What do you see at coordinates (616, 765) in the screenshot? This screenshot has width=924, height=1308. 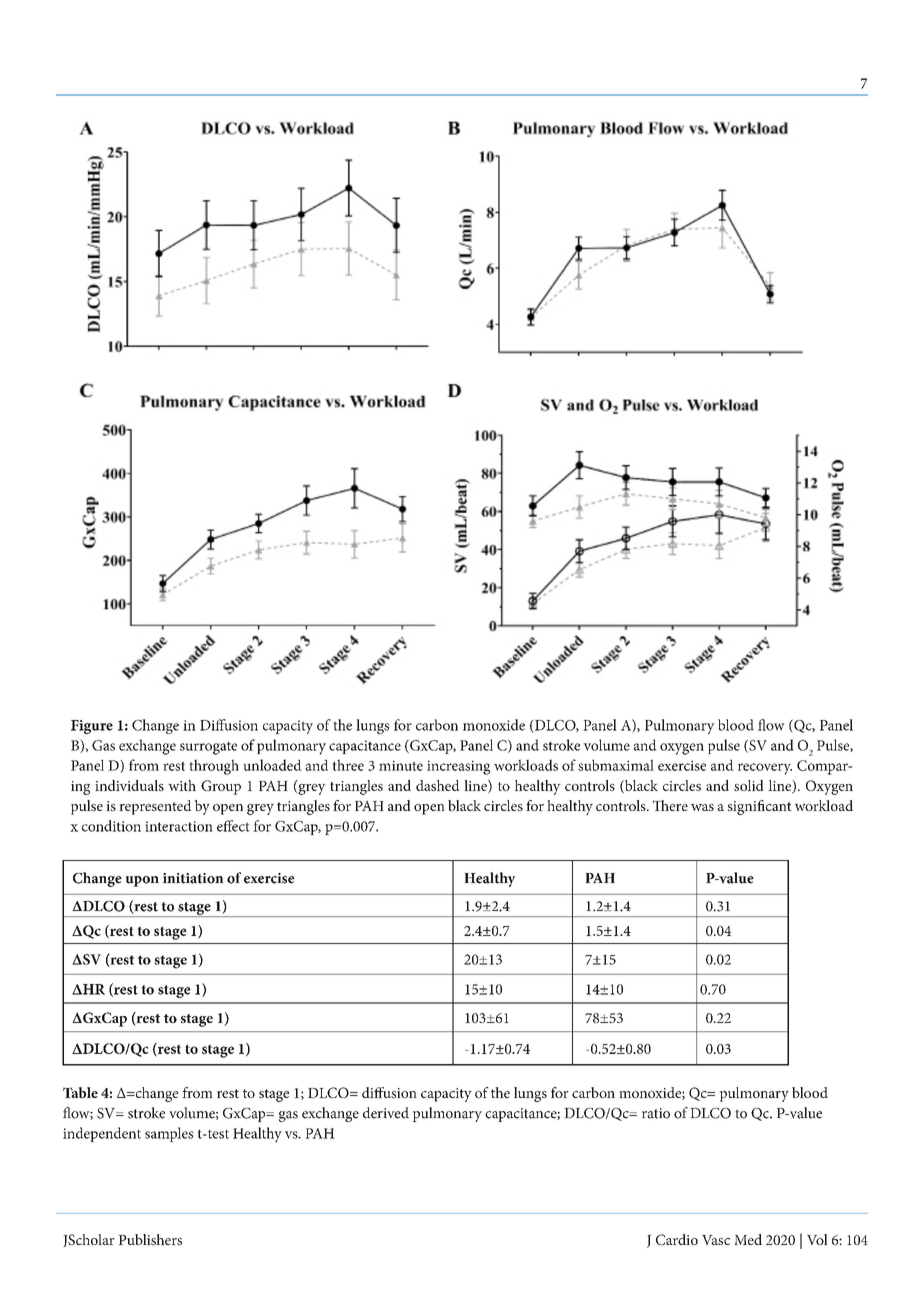 I see `submaximal` at bounding box center [616, 765].
